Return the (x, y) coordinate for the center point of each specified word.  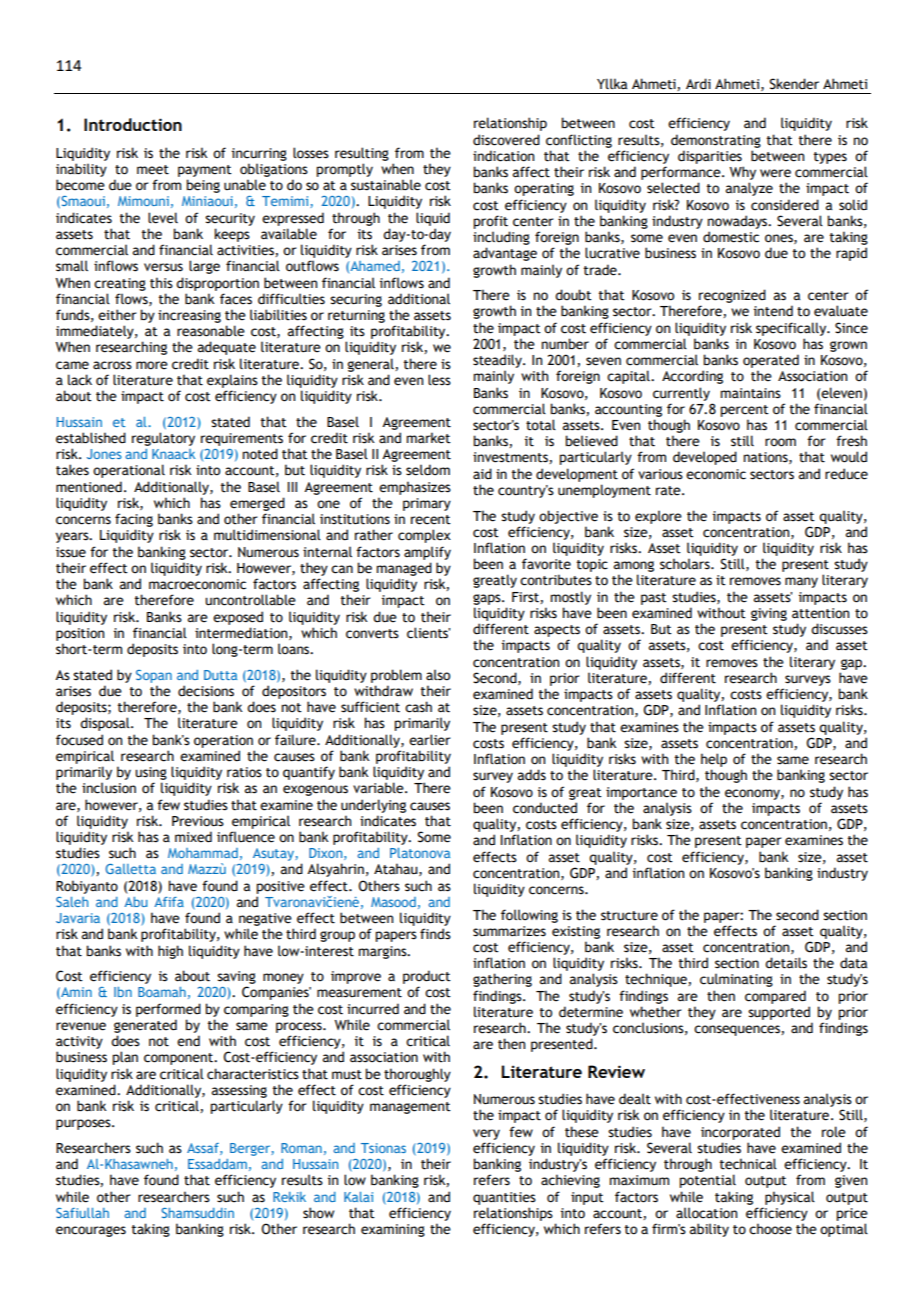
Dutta (220, 675)
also (438, 675)
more (152, 365)
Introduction (133, 124)
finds (435, 934)
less (439, 380)
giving (769, 614)
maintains (750, 393)
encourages (91, 1231)
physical (790, 1198)
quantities (504, 1198)
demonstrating (716, 141)
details (786, 963)
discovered (506, 140)
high (170, 952)
